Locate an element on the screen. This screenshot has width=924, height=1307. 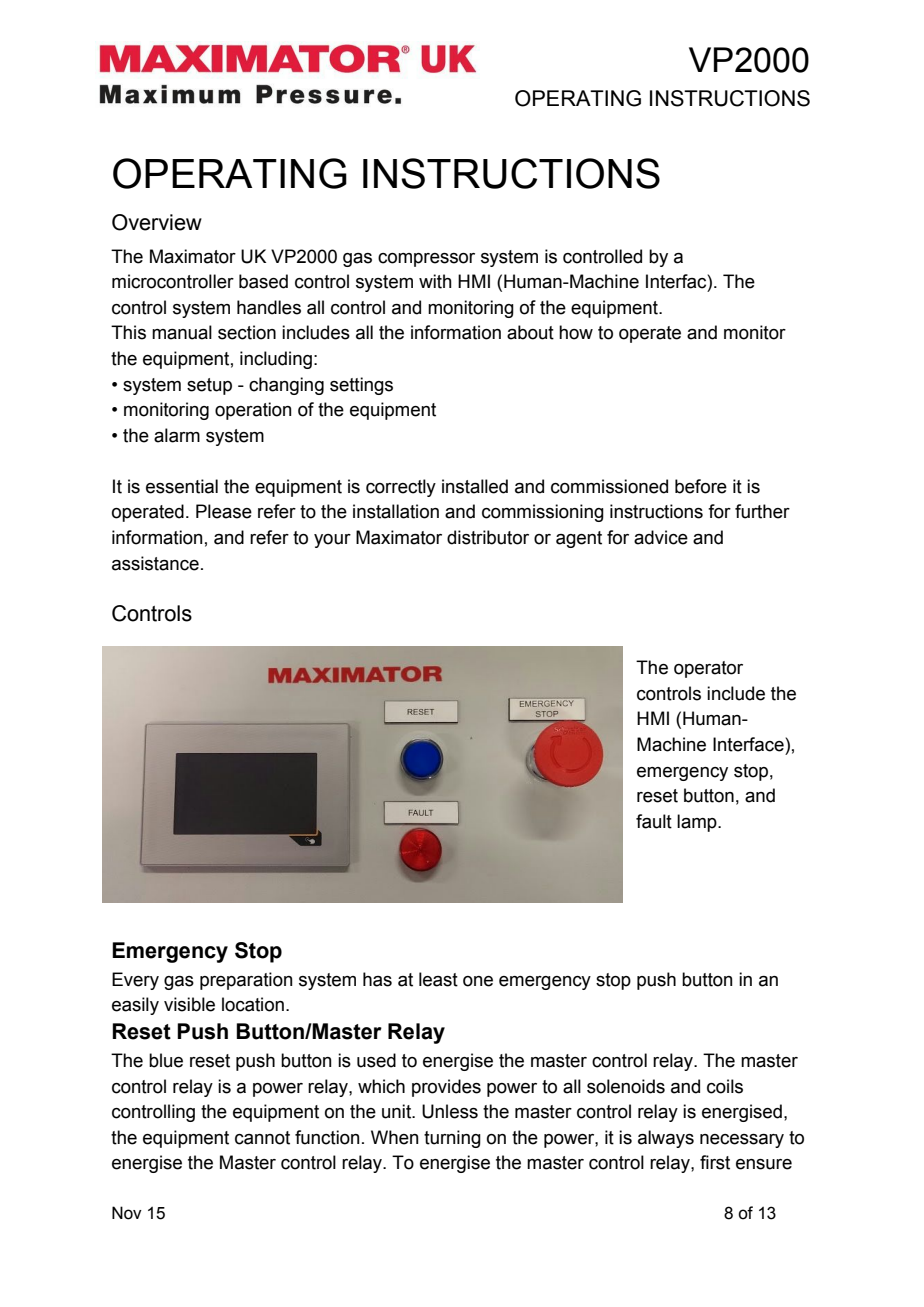
how is located at coordinates (576, 332).
